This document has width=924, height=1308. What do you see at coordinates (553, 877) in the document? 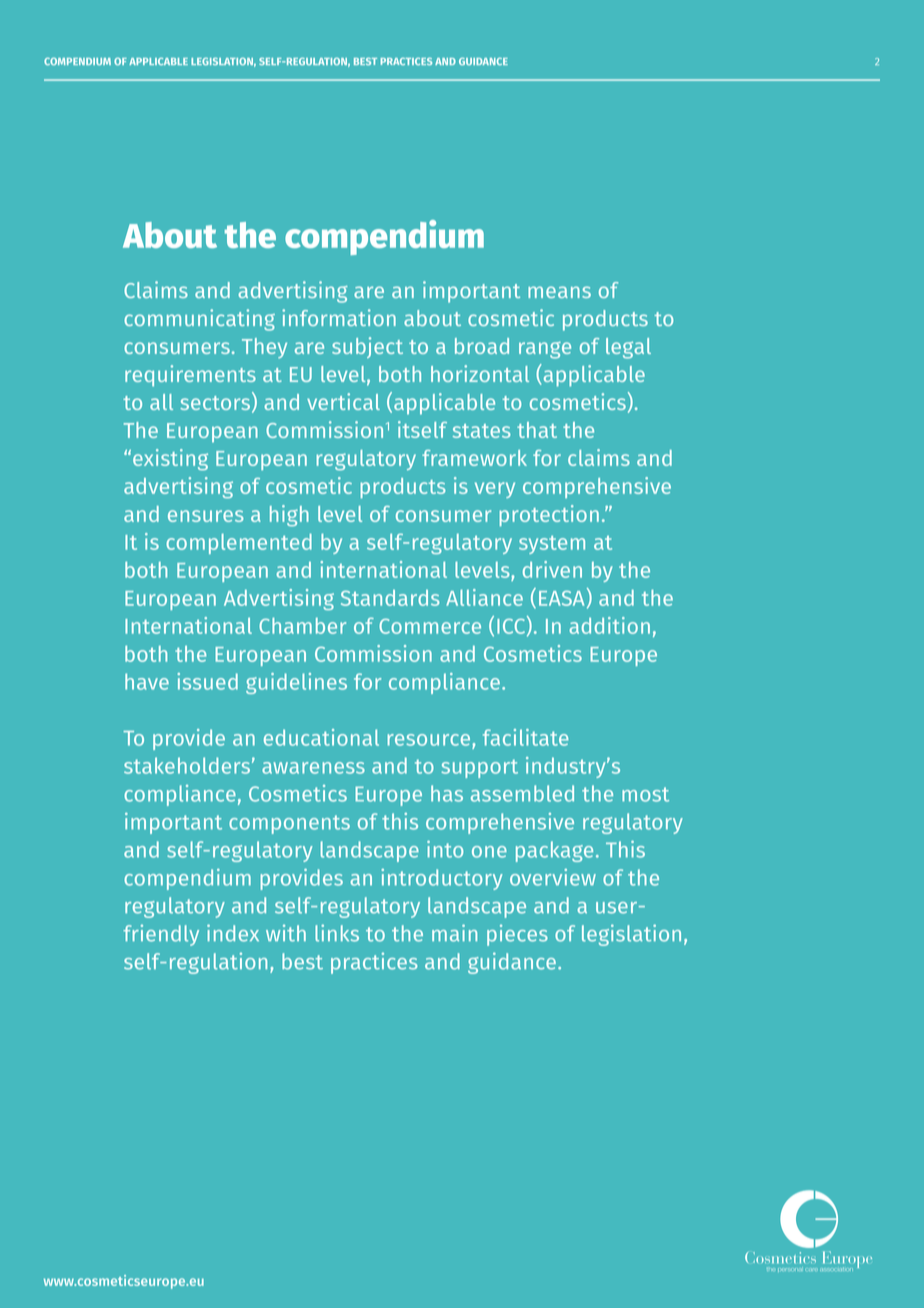
I see `overview` at bounding box center [553, 877].
